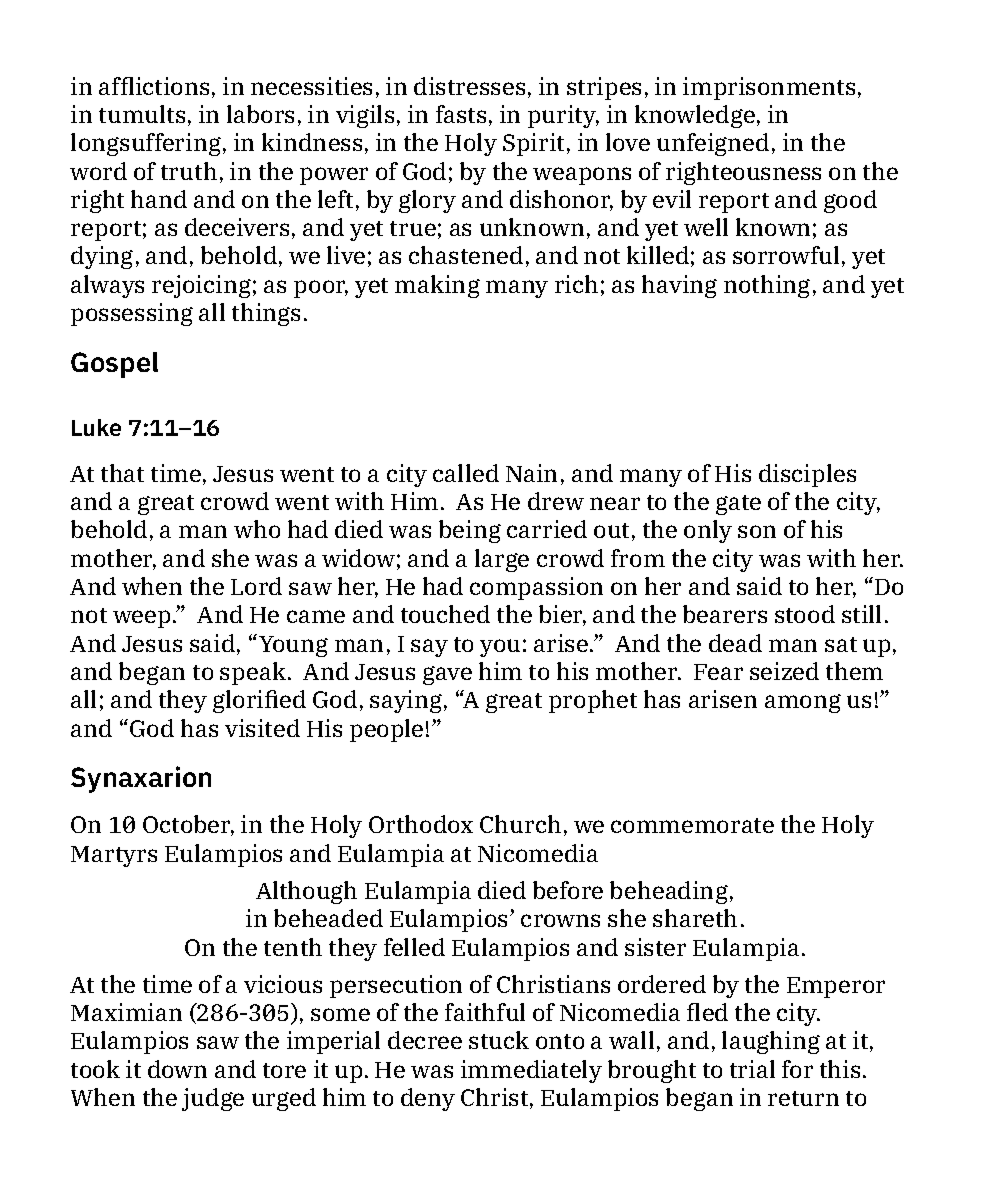 Image resolution: width=991 pixels, height=1204 pixels. I want to click on weep, so click(141, 619).
